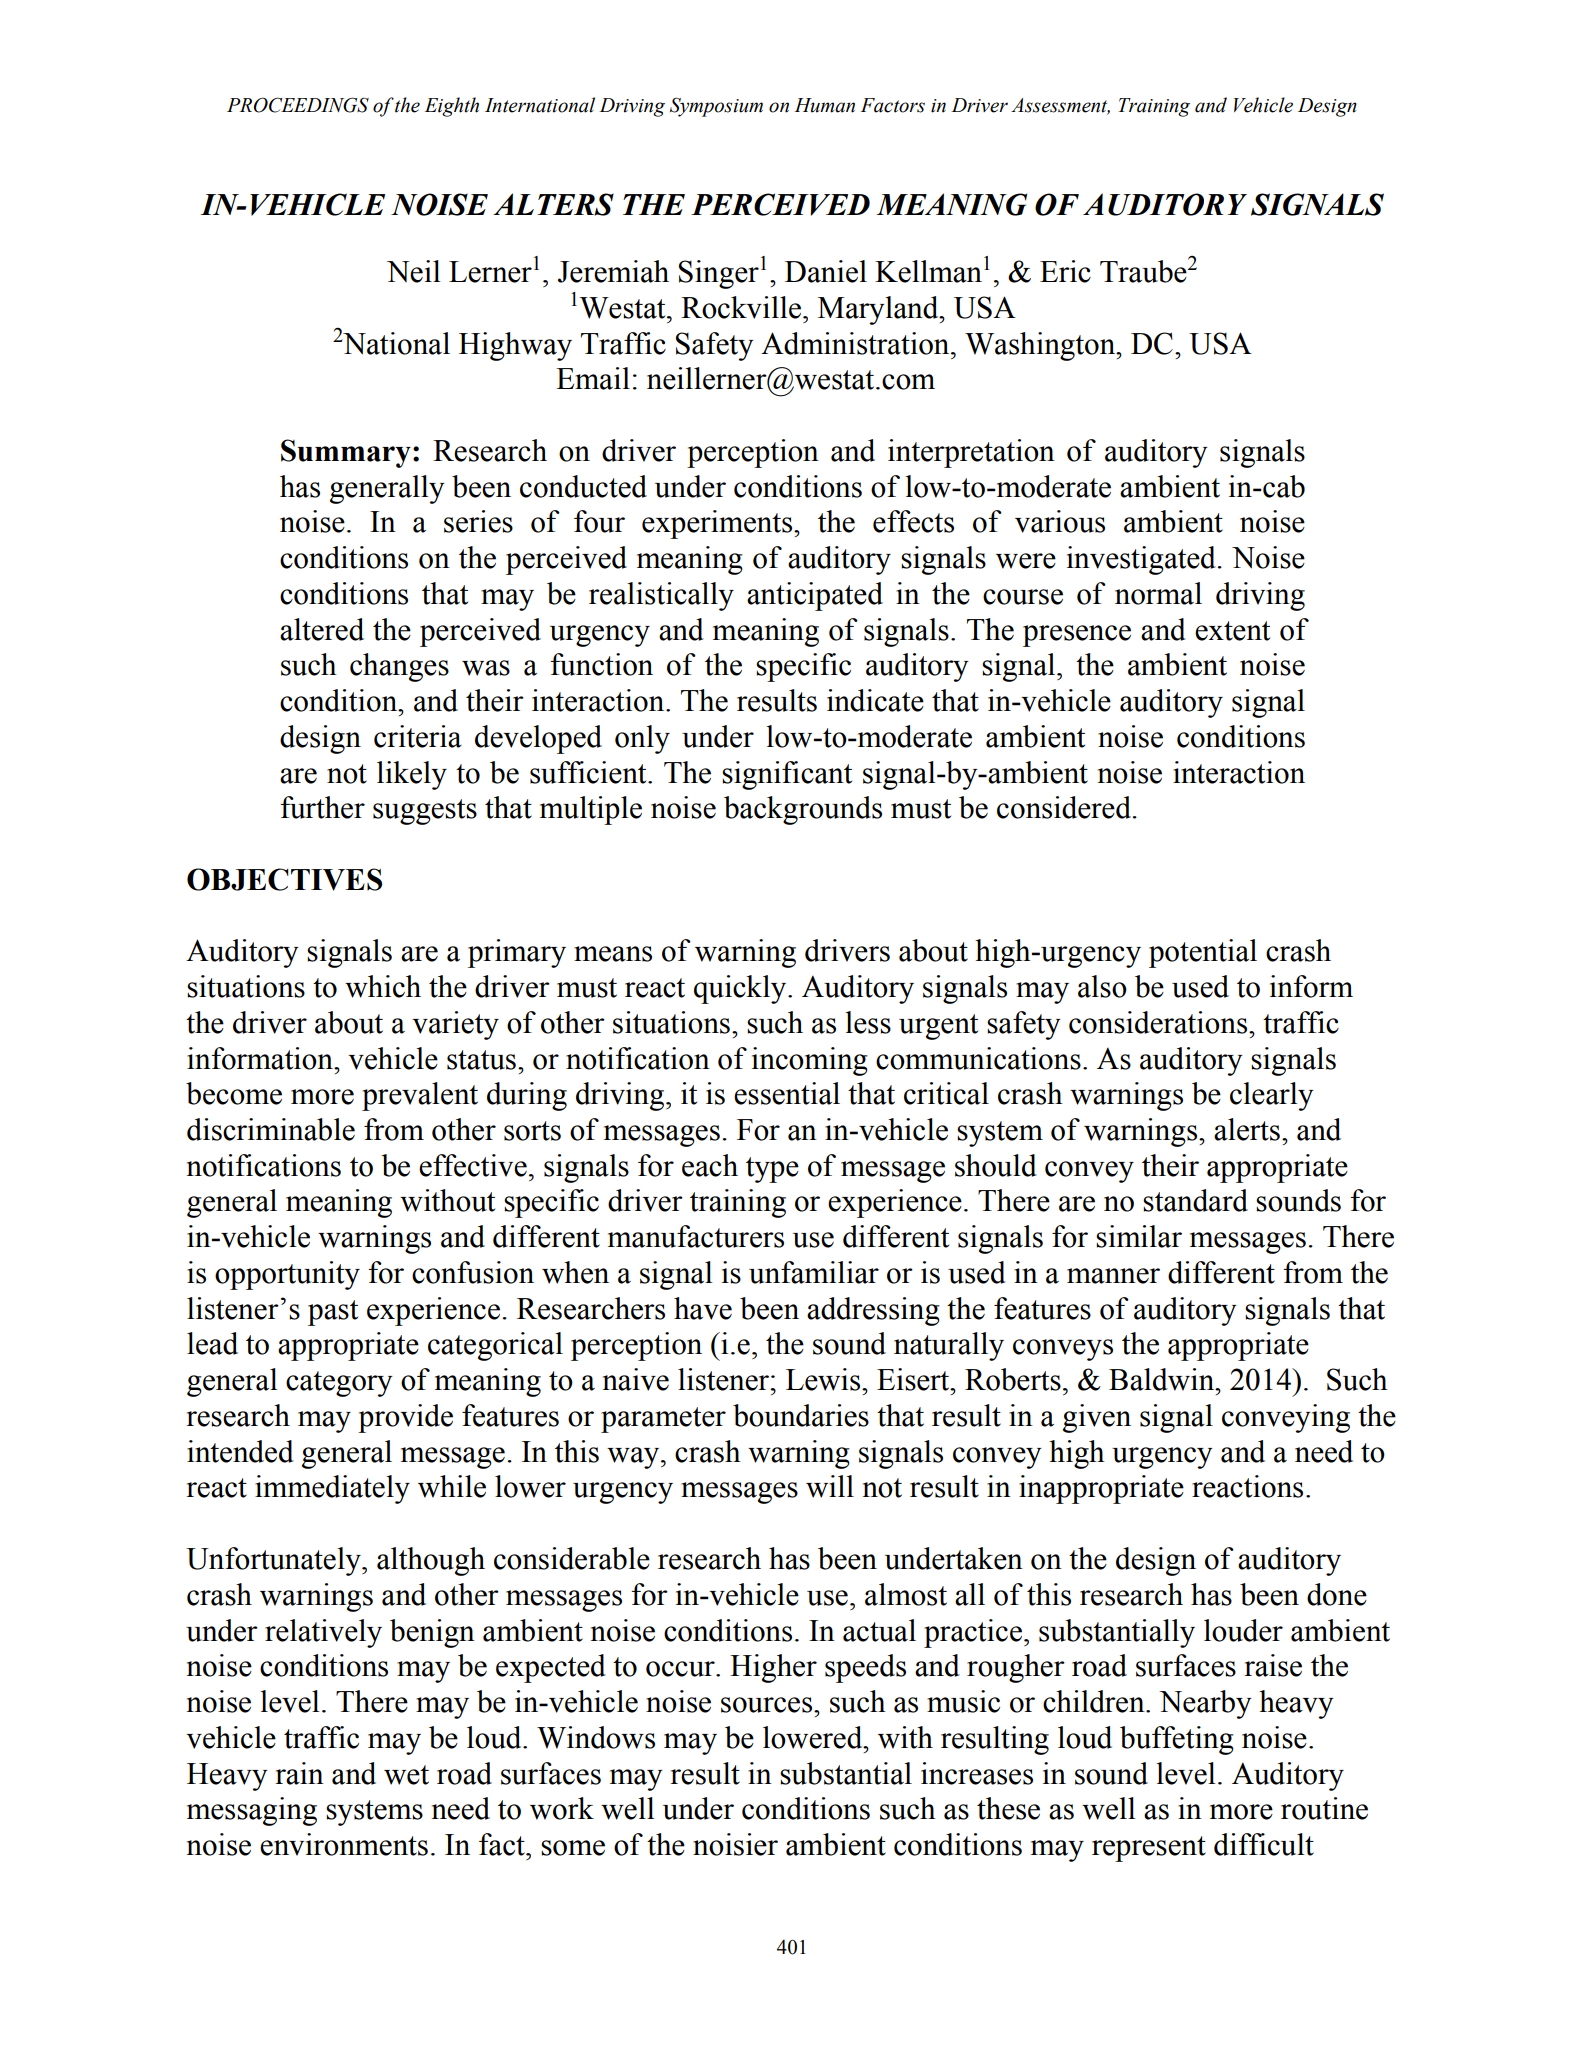 Image resolution: width=1585 pixels, height=2052 pixels. What do you see at coordinates (1195, 1200) in the screenshot?
I see `standard` at bounding box center [1195, 1200].
